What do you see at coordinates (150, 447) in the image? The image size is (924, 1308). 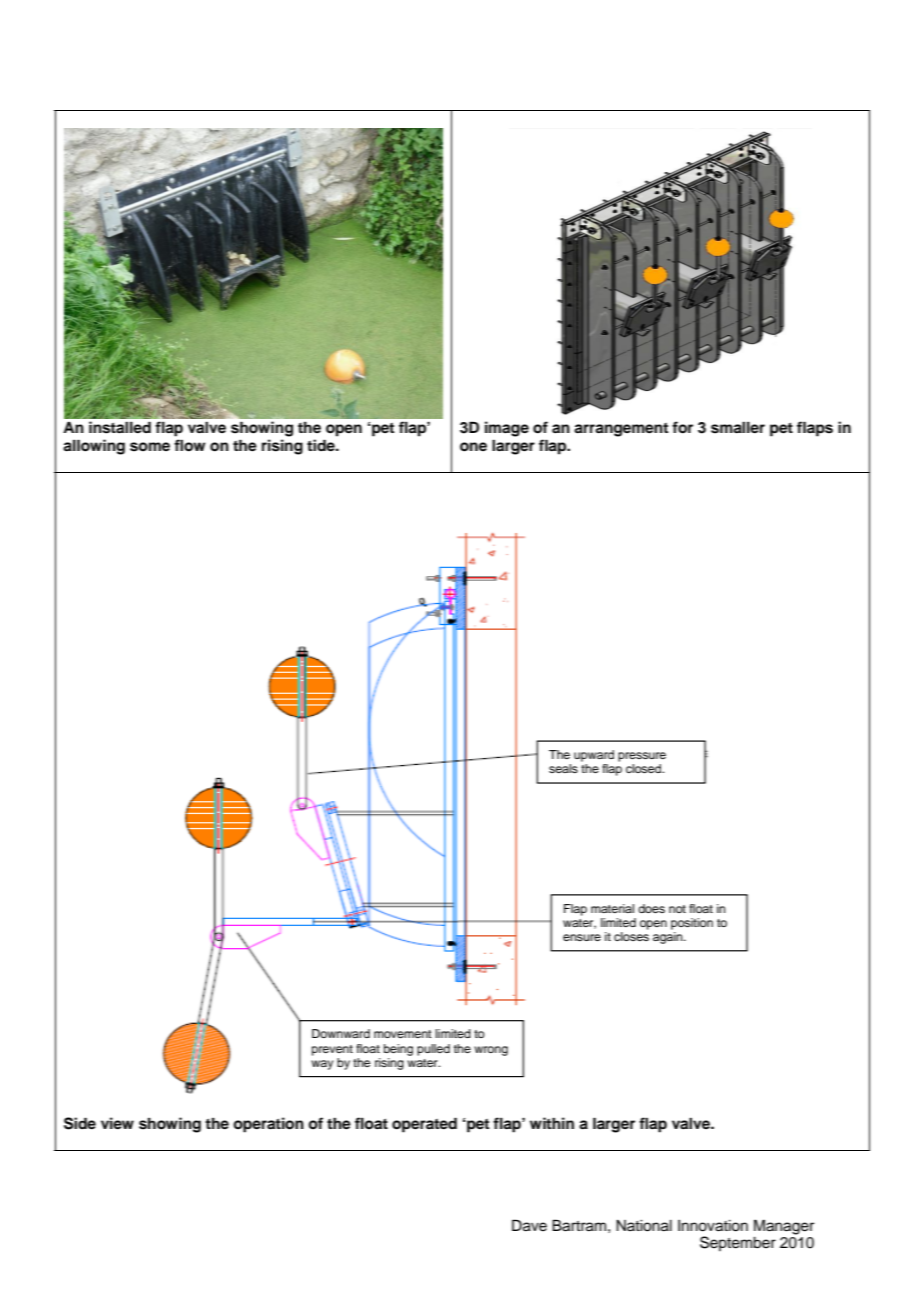 I see `some` at bounding box center [150, 447].
